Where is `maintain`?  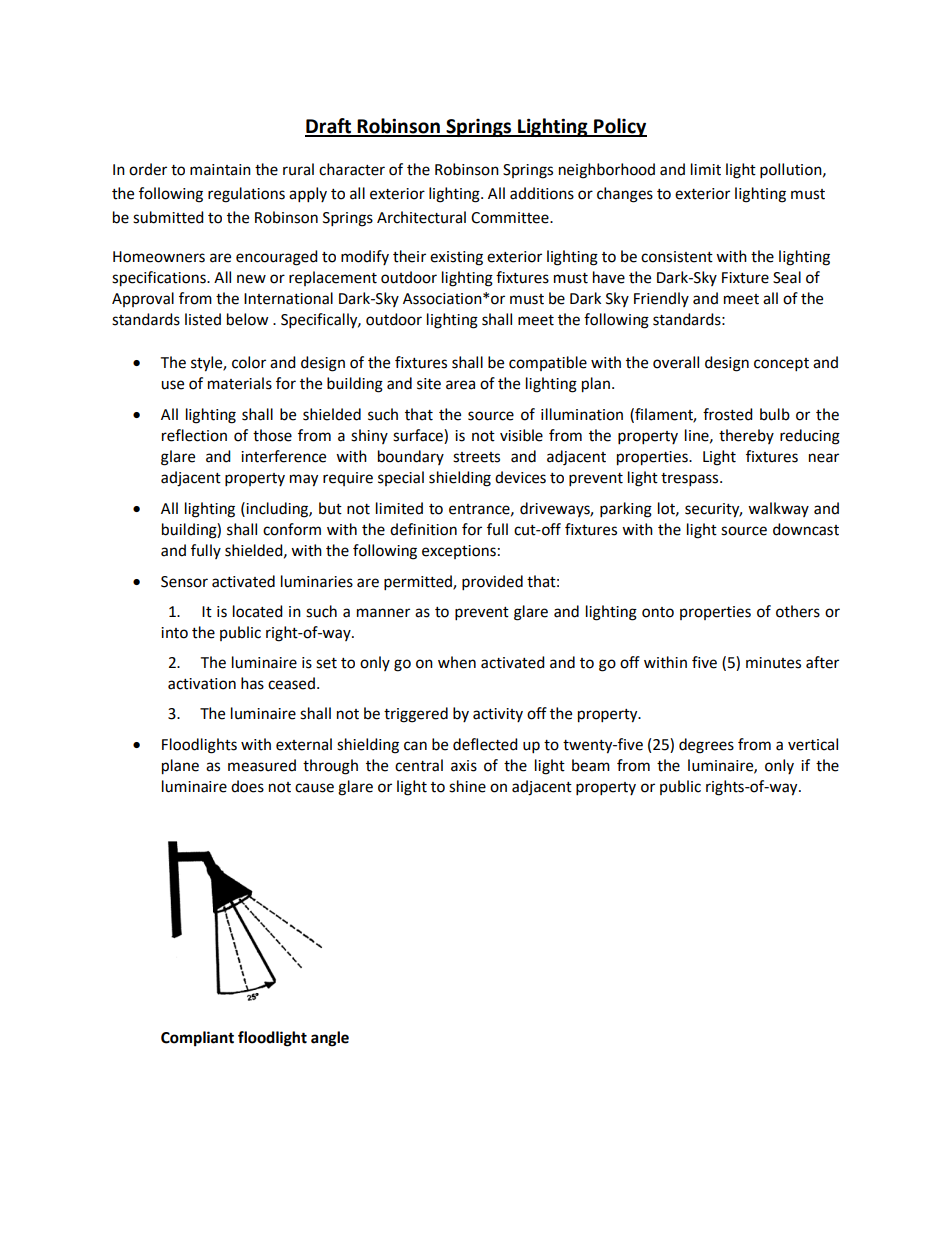
maintain is located at coordinates (220, 170).
